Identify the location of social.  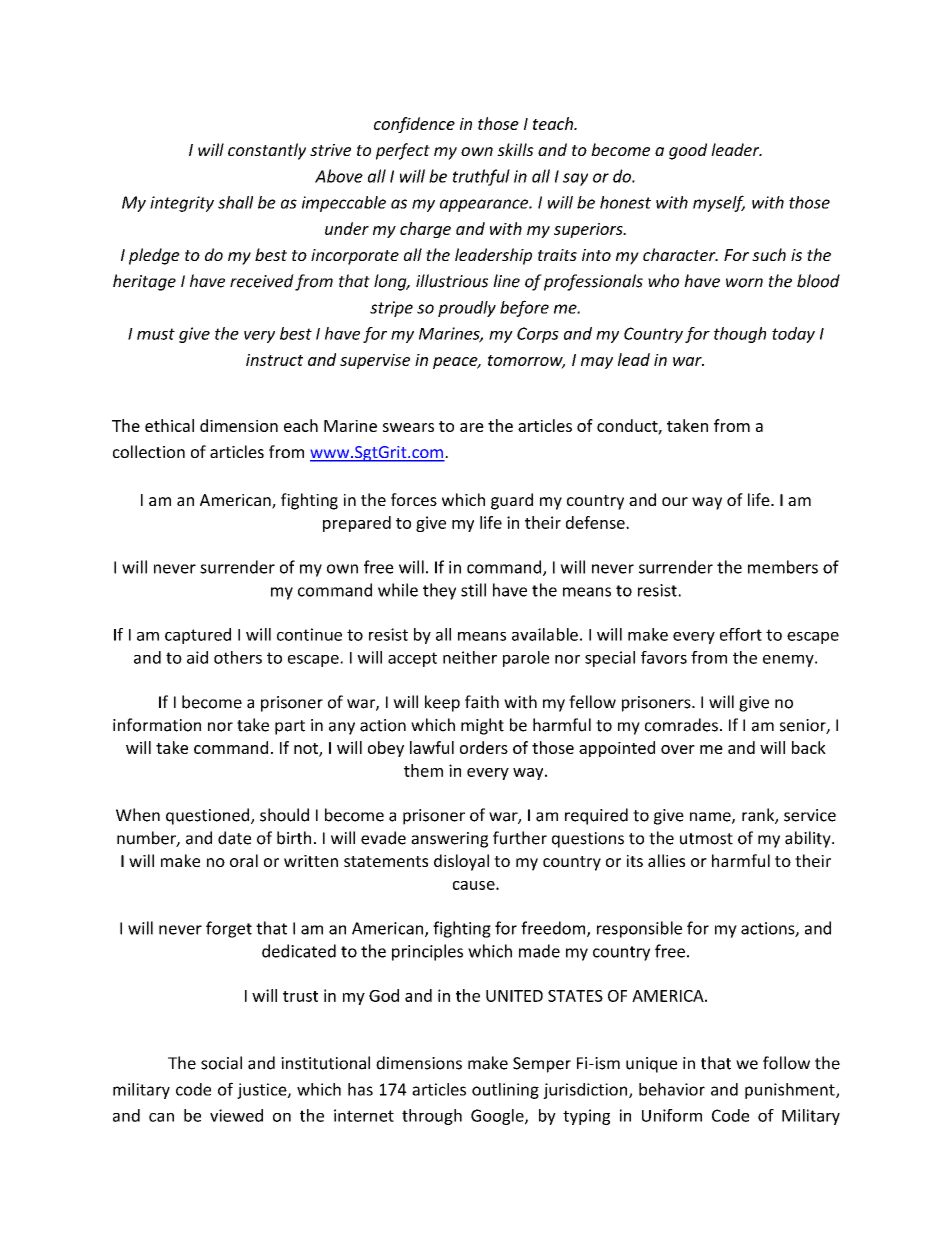
(221, 1063).
